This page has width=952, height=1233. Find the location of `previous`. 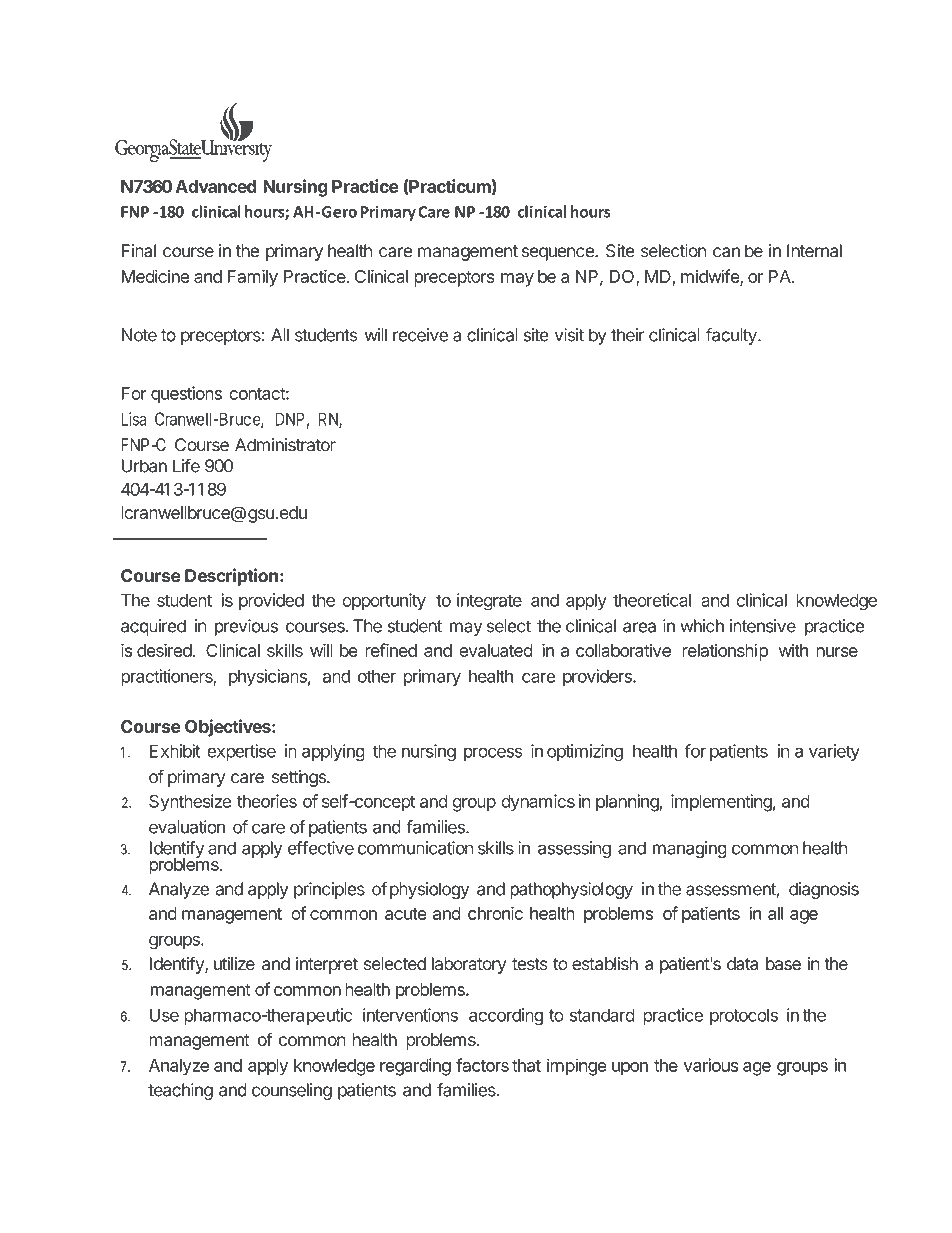

previous is located at coordinates (246, 627).
